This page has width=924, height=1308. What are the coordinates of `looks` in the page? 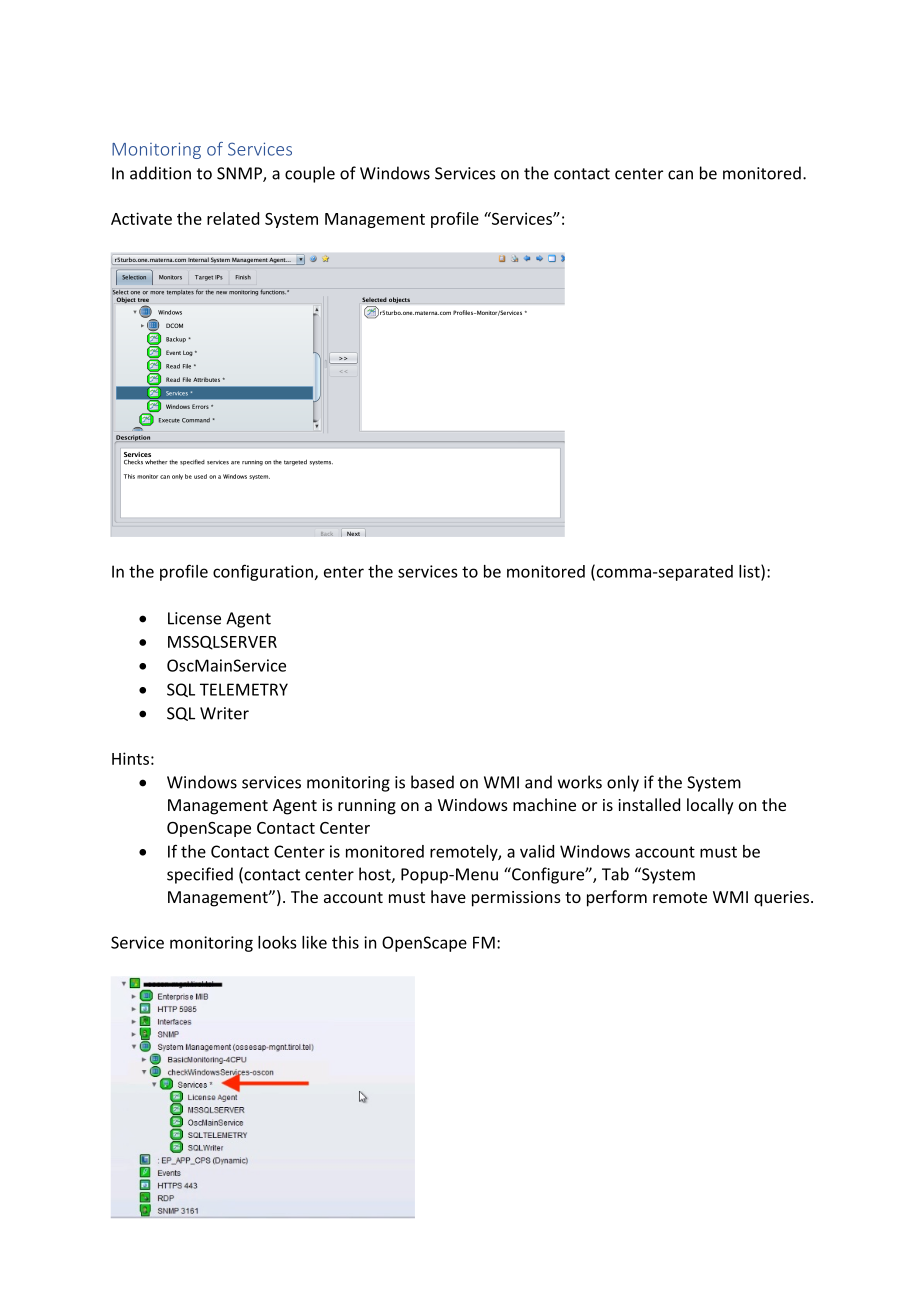 It's located at (277, 942).
